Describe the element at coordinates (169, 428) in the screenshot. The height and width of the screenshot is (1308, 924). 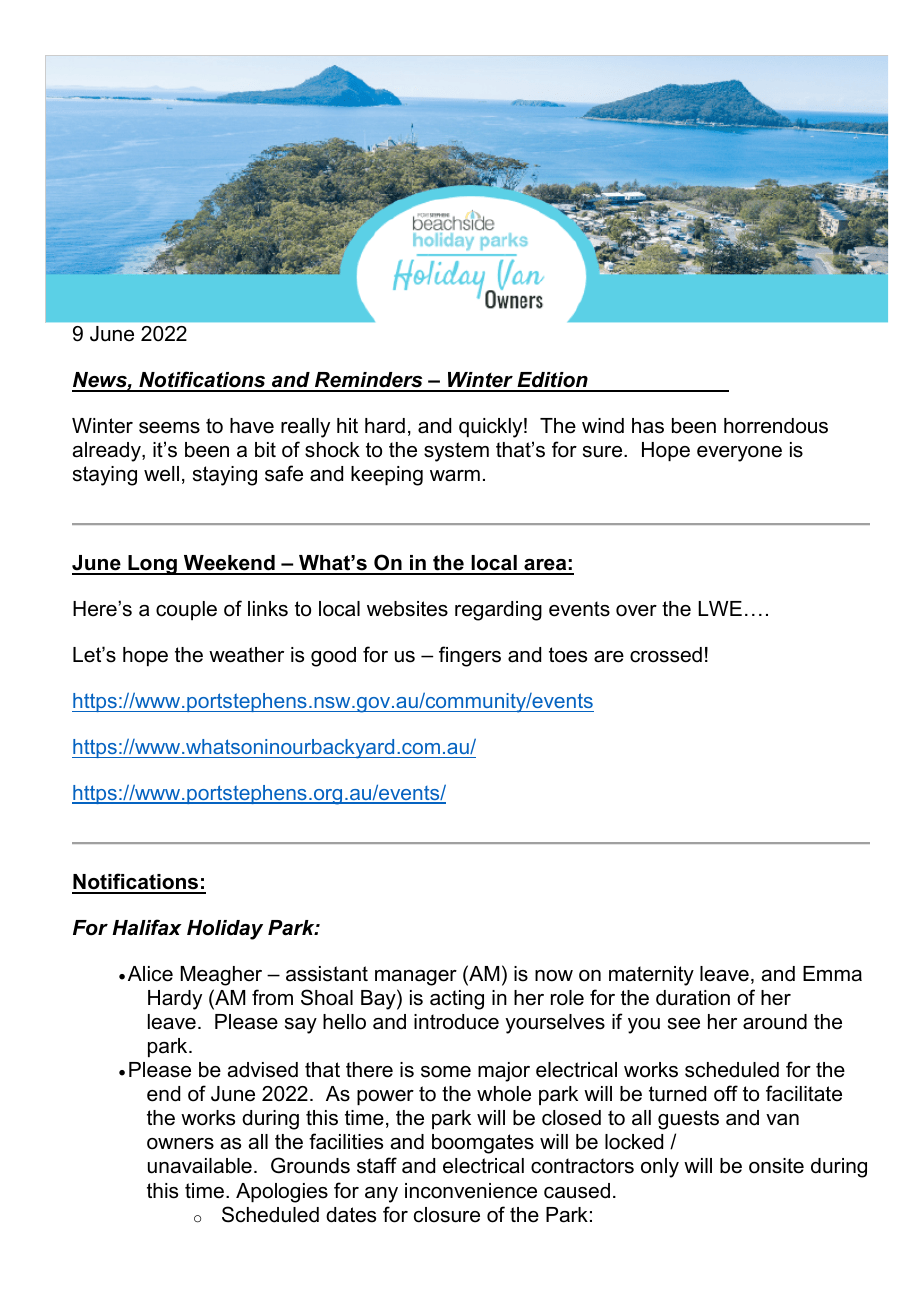
I see `seems` at that location.
